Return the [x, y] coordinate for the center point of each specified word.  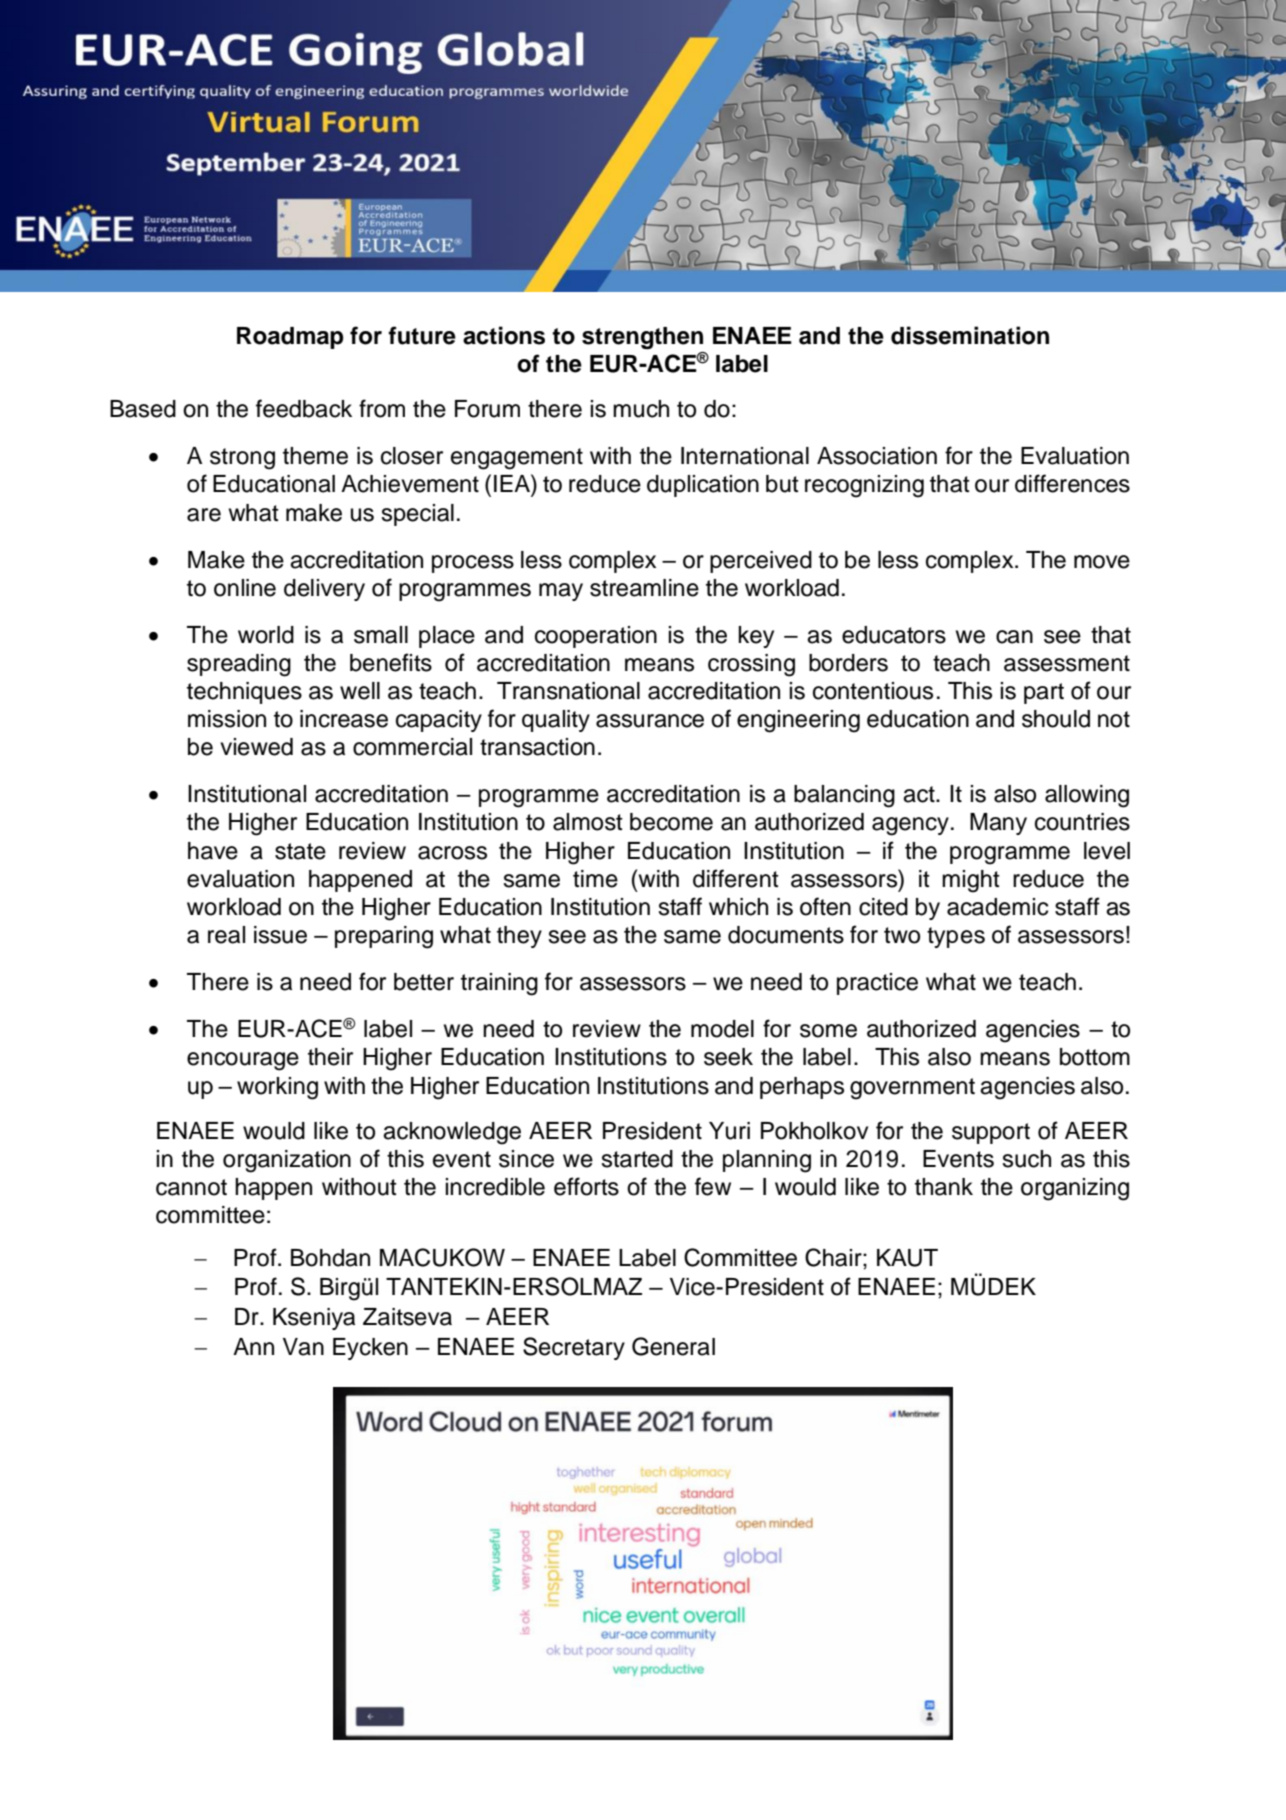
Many [998, 824]
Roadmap [290, 338]
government [912, 1089]
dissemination [970, 335]
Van [303, 1347]
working [277, 1088]
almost [588, 822]
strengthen [642, 338]
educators [894, 635]
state [300, 851]
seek [728, 1057]
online [245, 588]
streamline [644, 588]
